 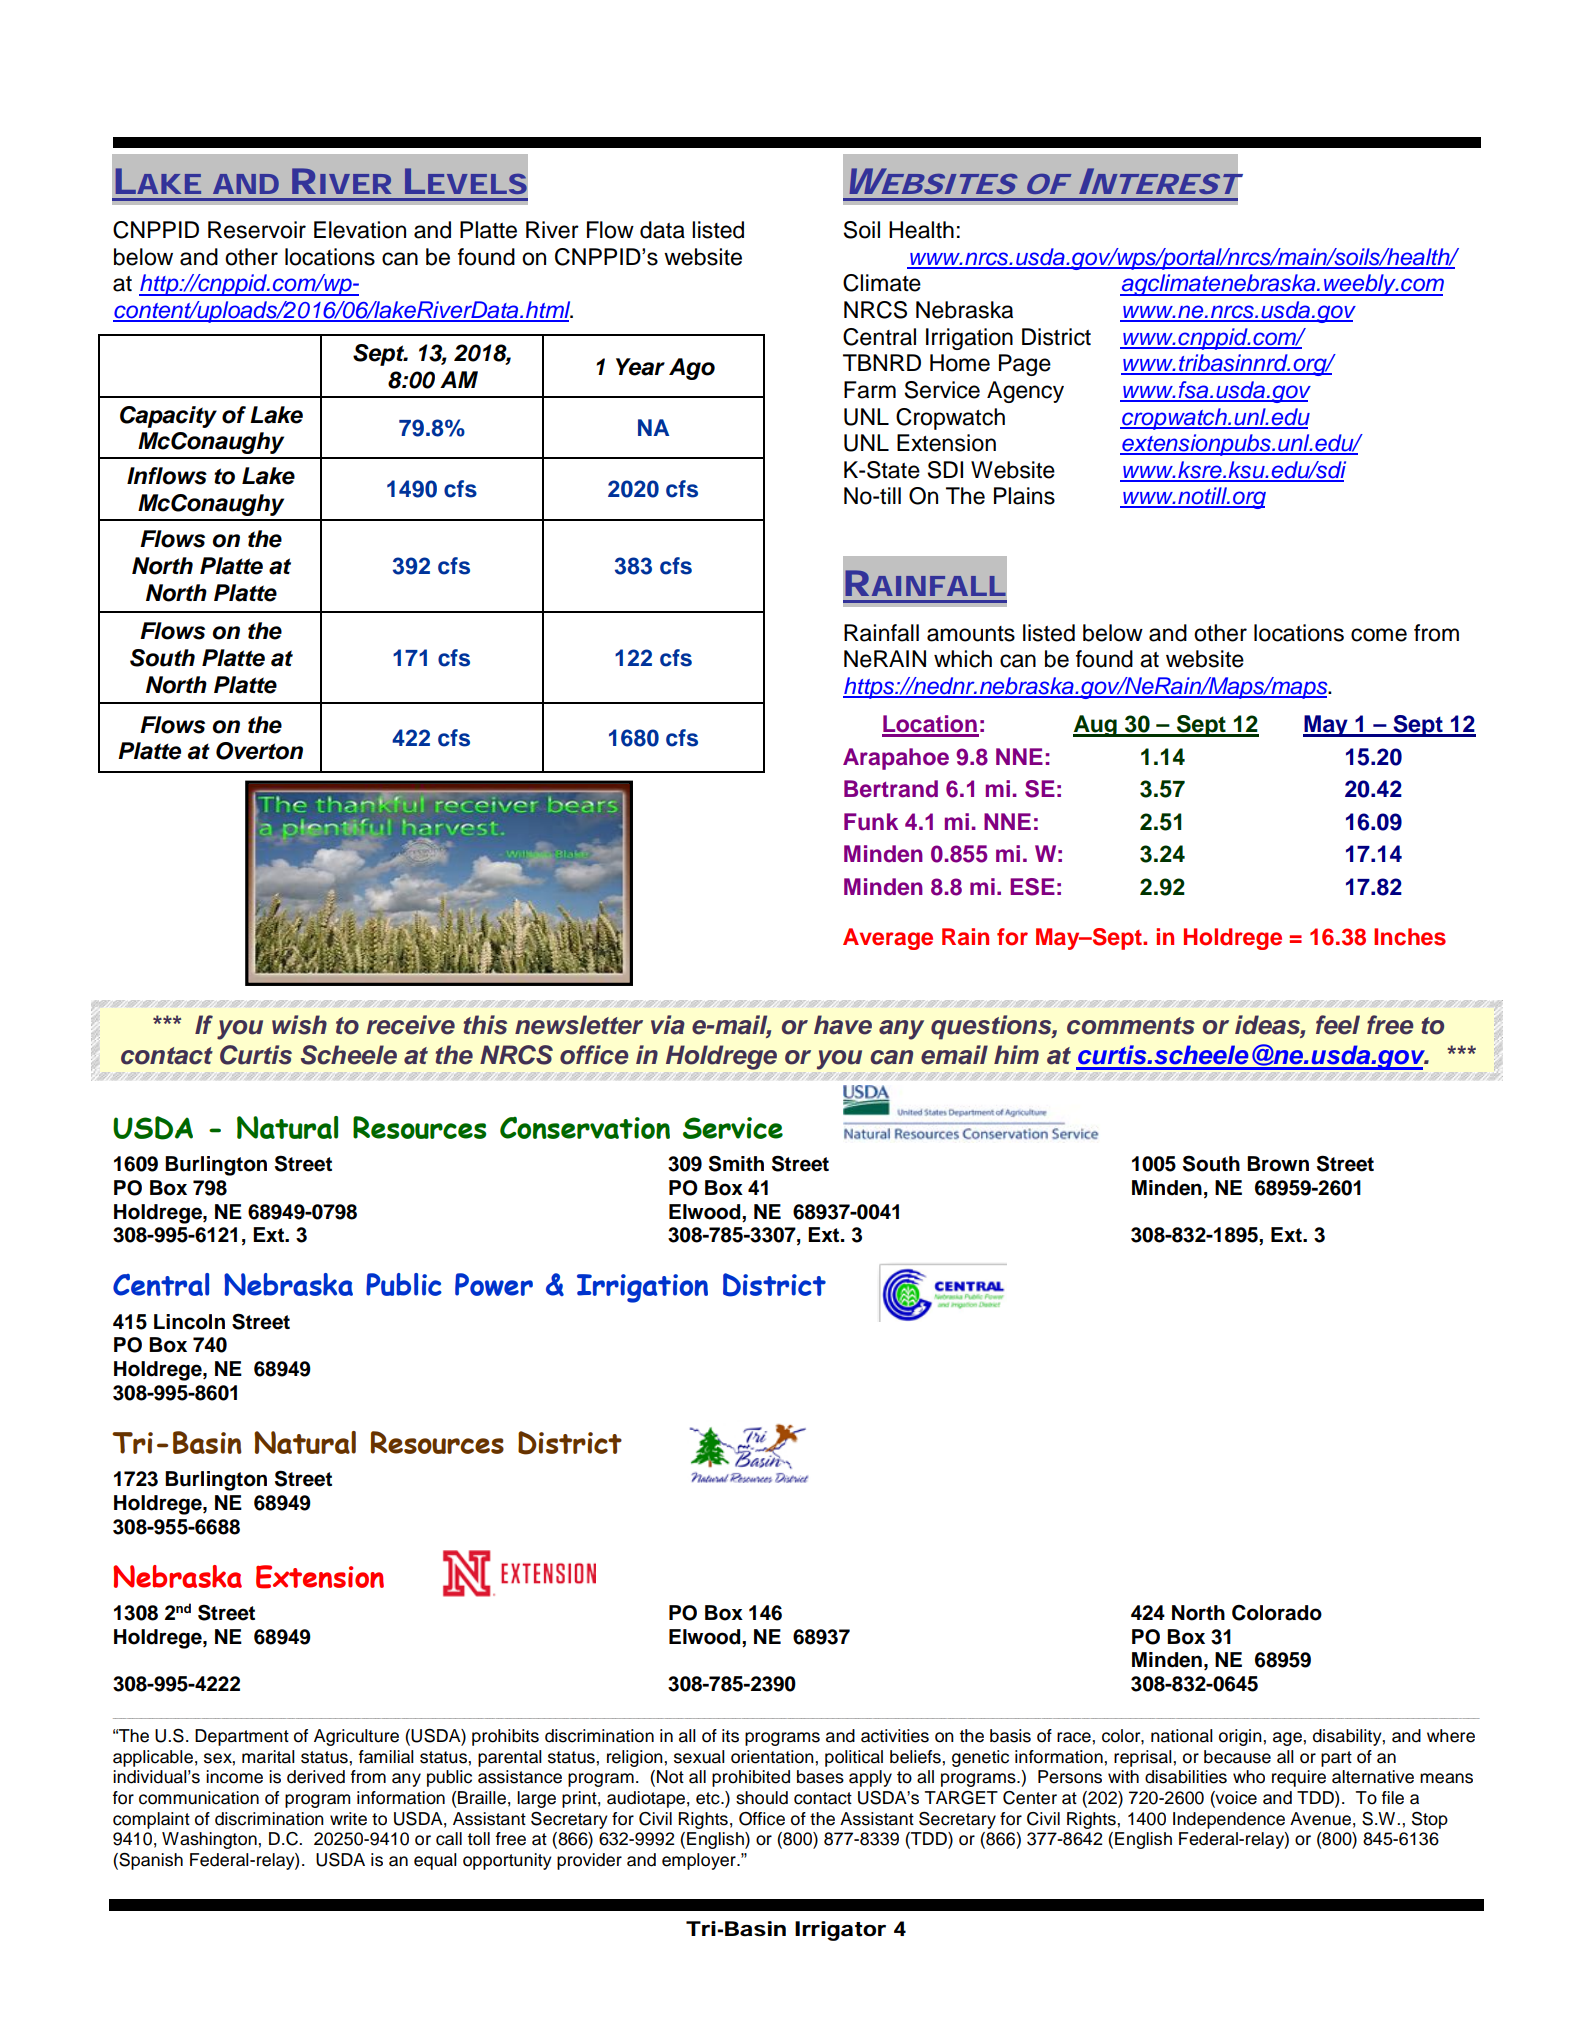 What do you see at coordinates (840, 1931) in the document?
I see `Irrigator` at bounding box center [840, 1931].
